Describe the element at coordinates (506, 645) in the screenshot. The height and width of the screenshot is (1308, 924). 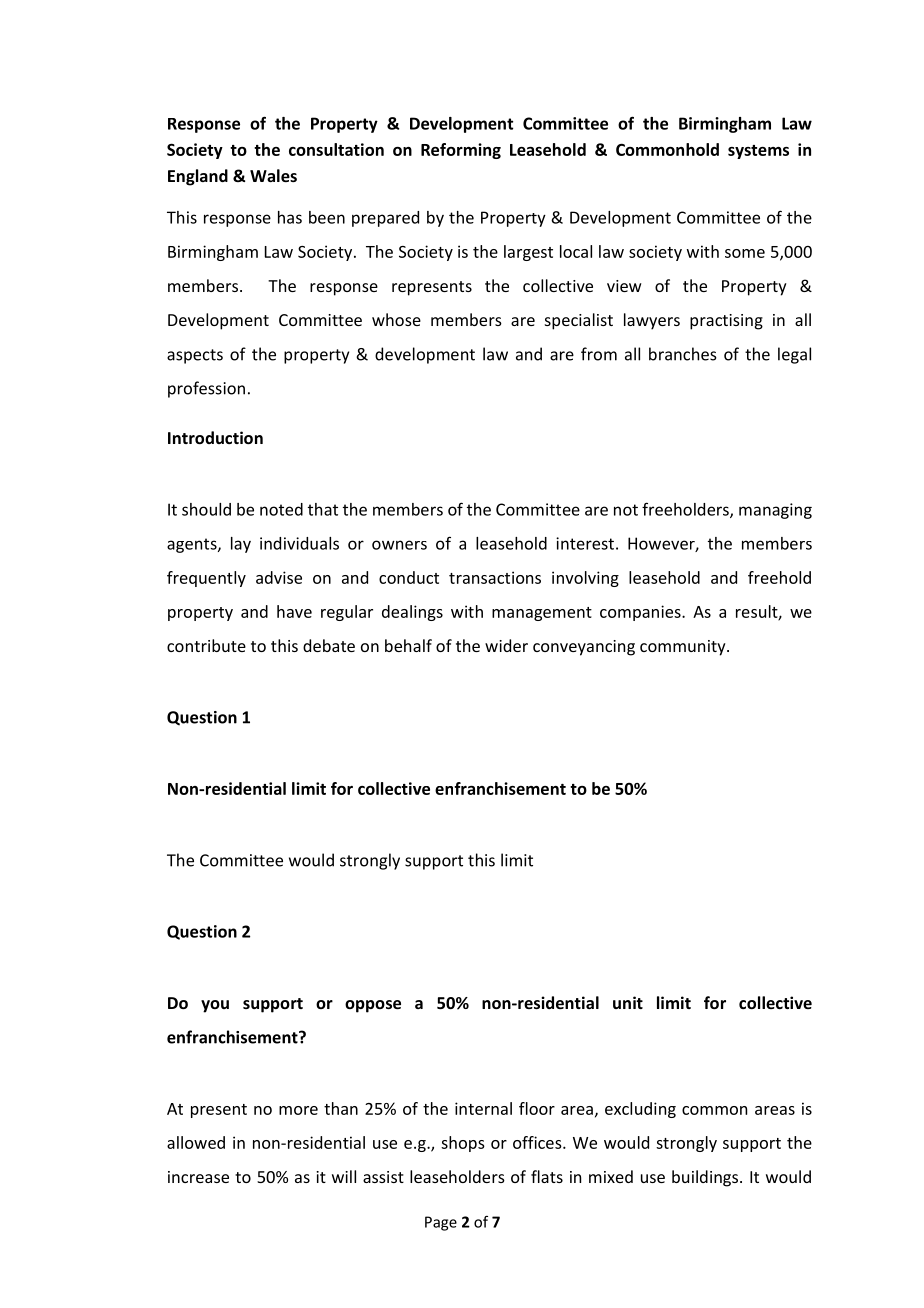
I see `wider` at that location.
